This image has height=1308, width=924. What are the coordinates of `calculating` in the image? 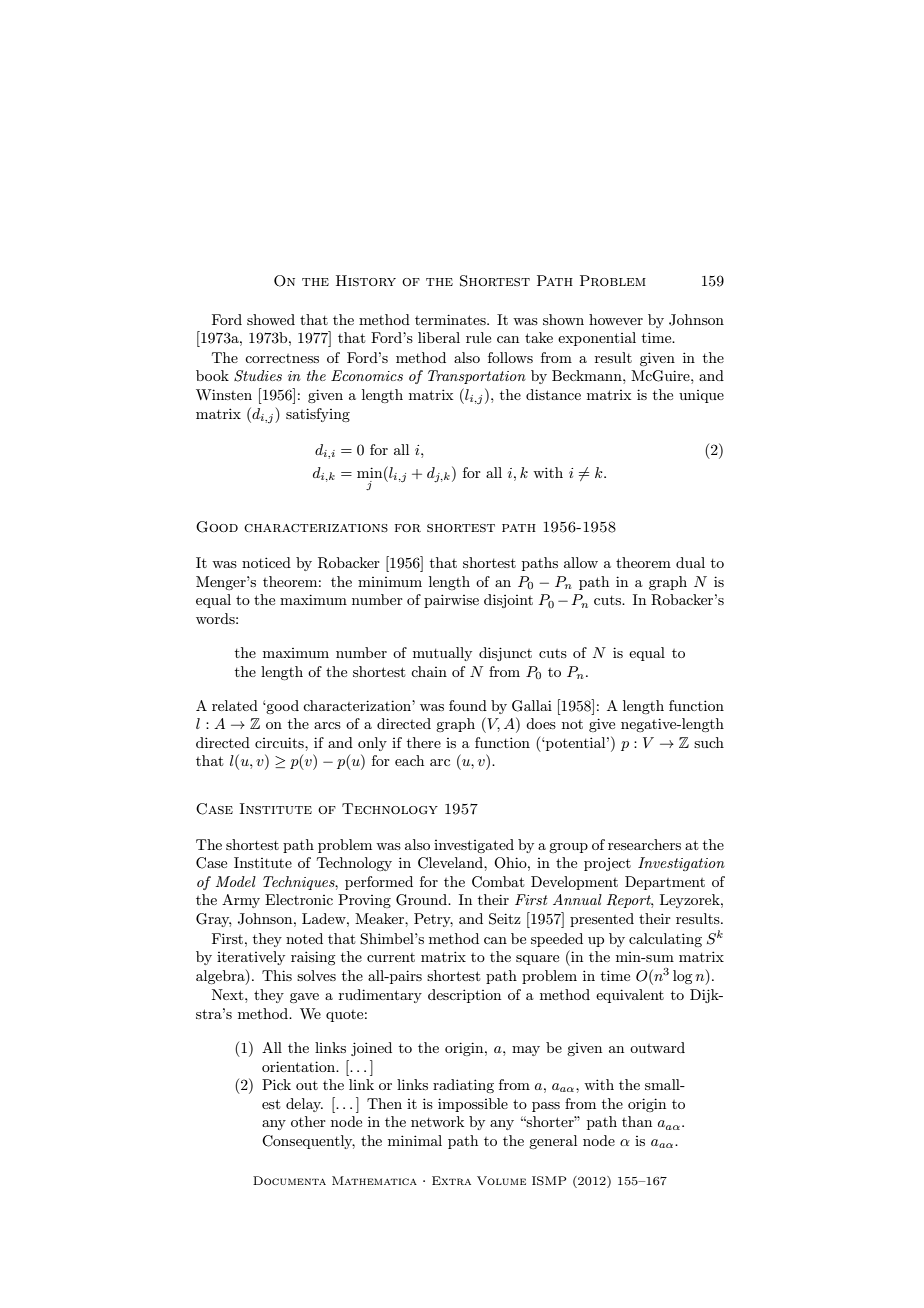 It's located at (665, 940).
